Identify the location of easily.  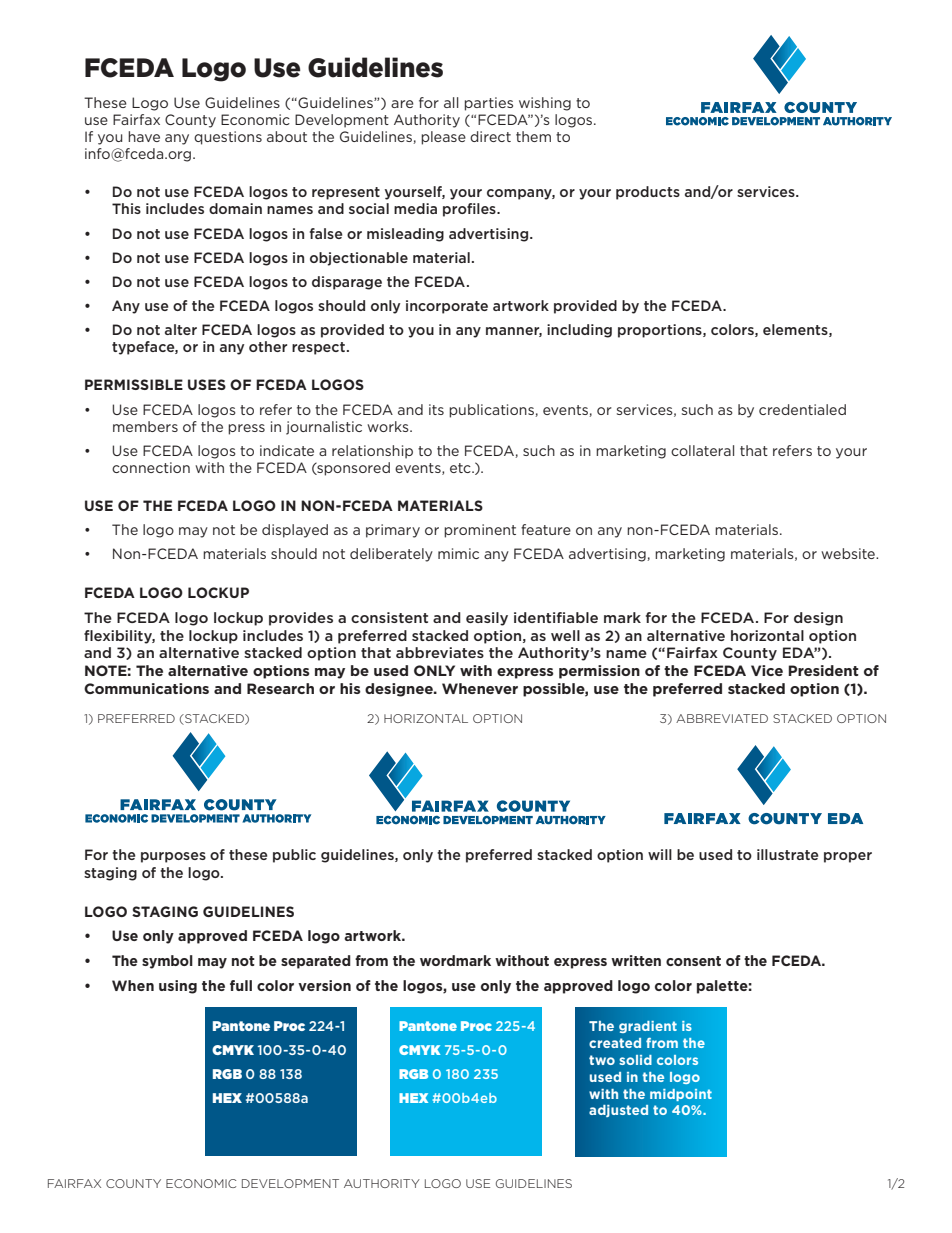
(487, 619).
